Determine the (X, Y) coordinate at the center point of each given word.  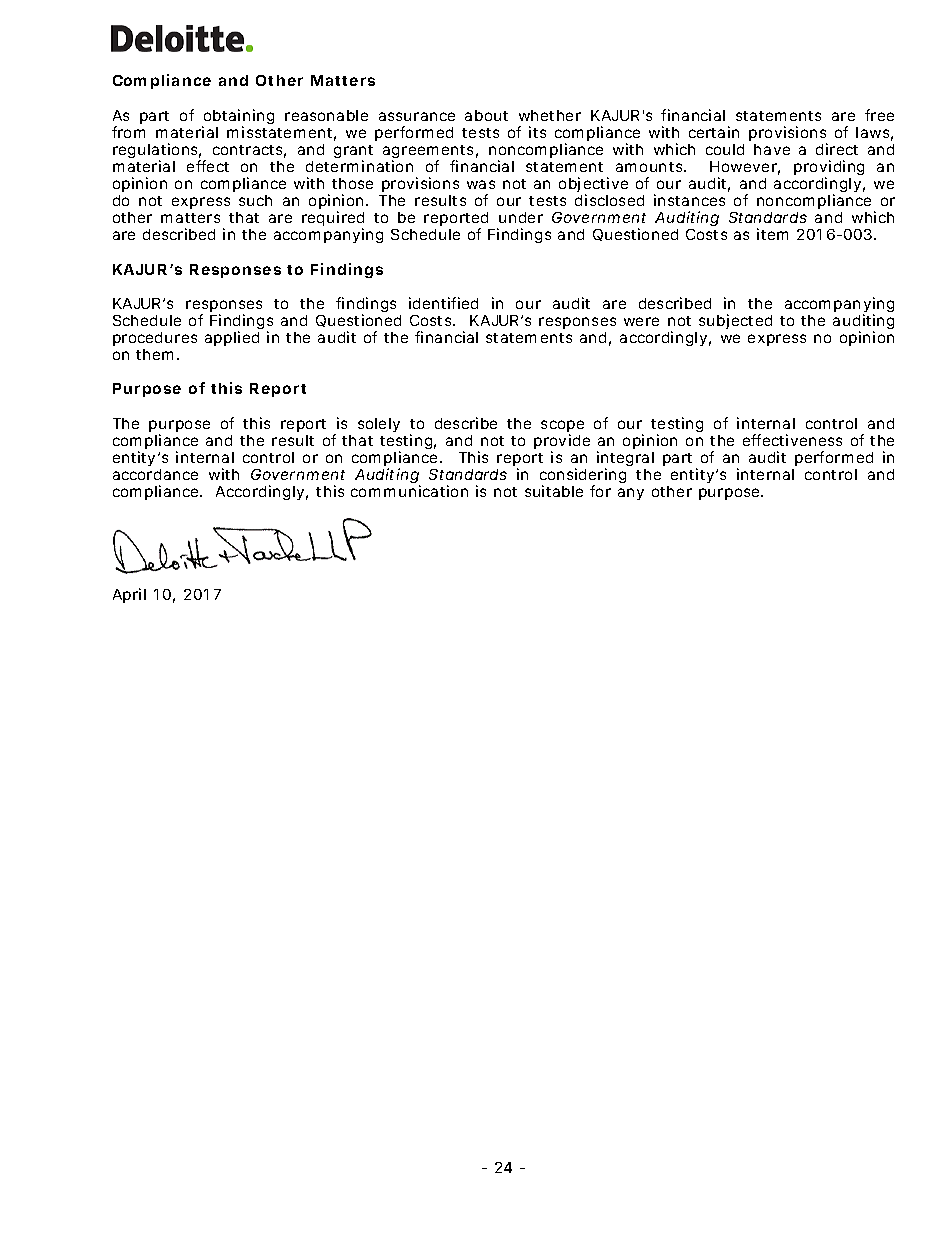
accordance (155, 474)
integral (625, 460)
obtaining (238, 118)
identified (443, 303)
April (129, 595)
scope (562, 427)
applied (232, 338)
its (537, 132)
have (772, 149)
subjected (735, 321)
